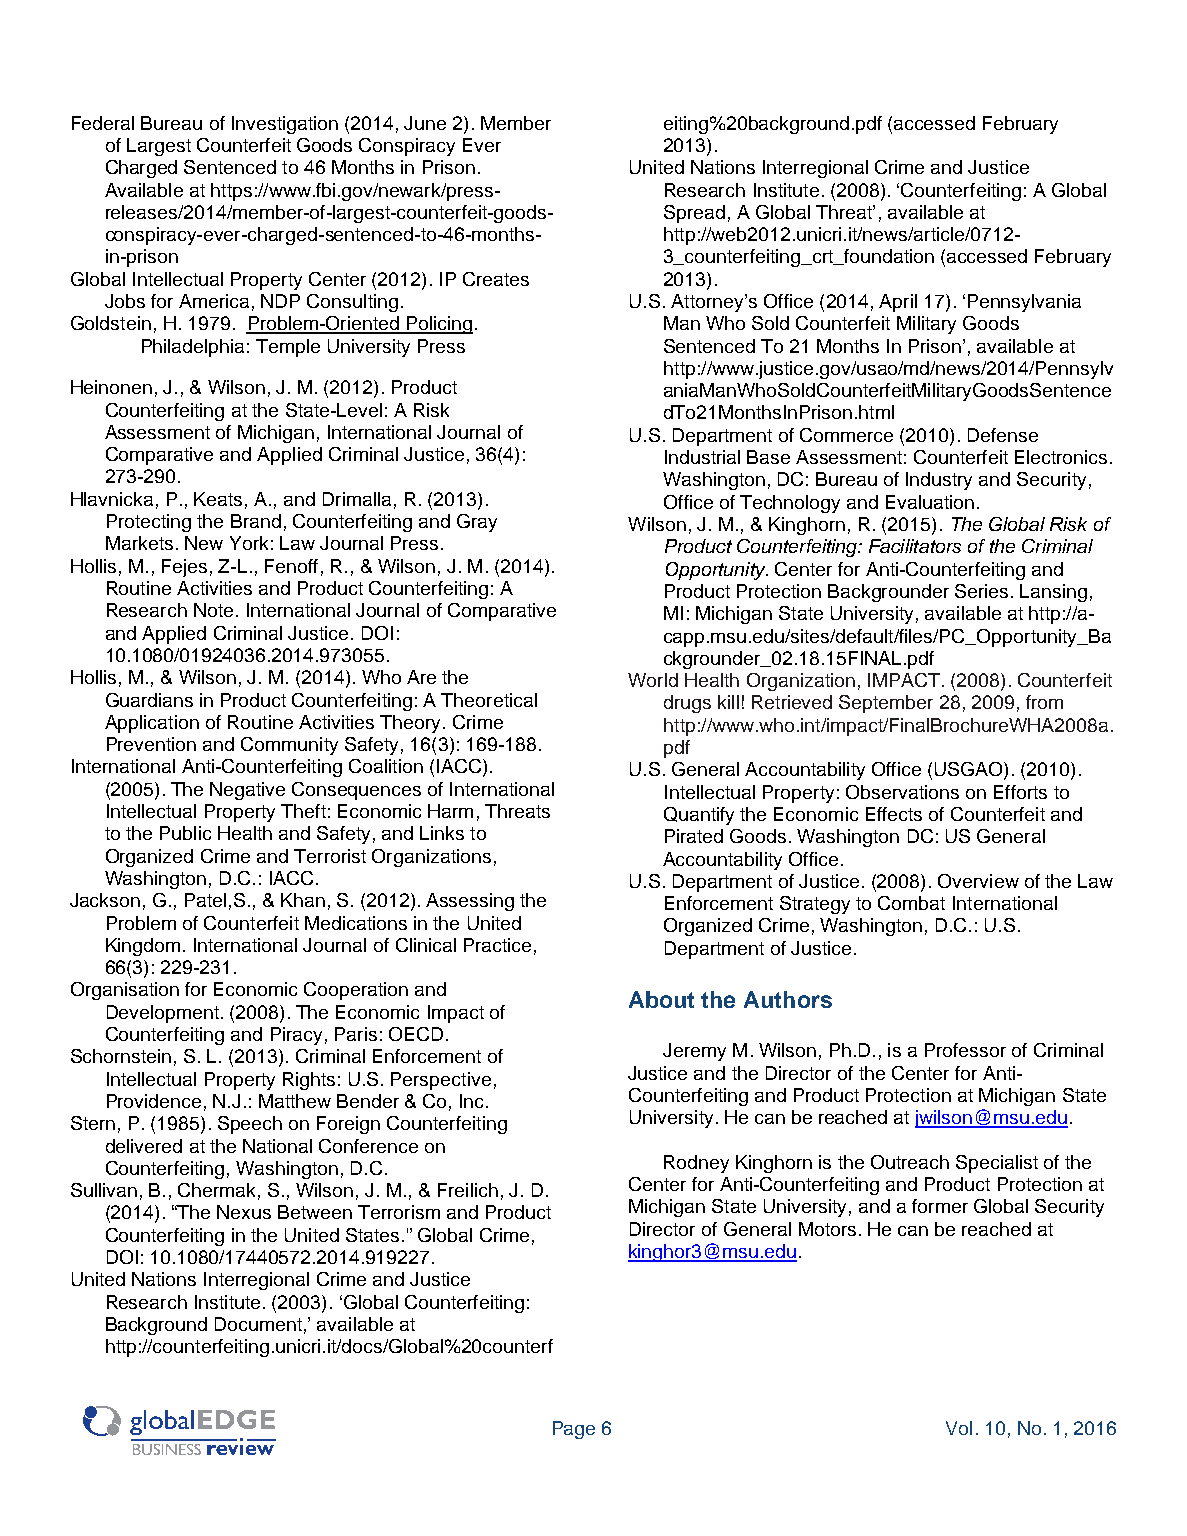 The height and width of the screenshot is (1536, 1187). I want to click on About, so click(661, 999).
